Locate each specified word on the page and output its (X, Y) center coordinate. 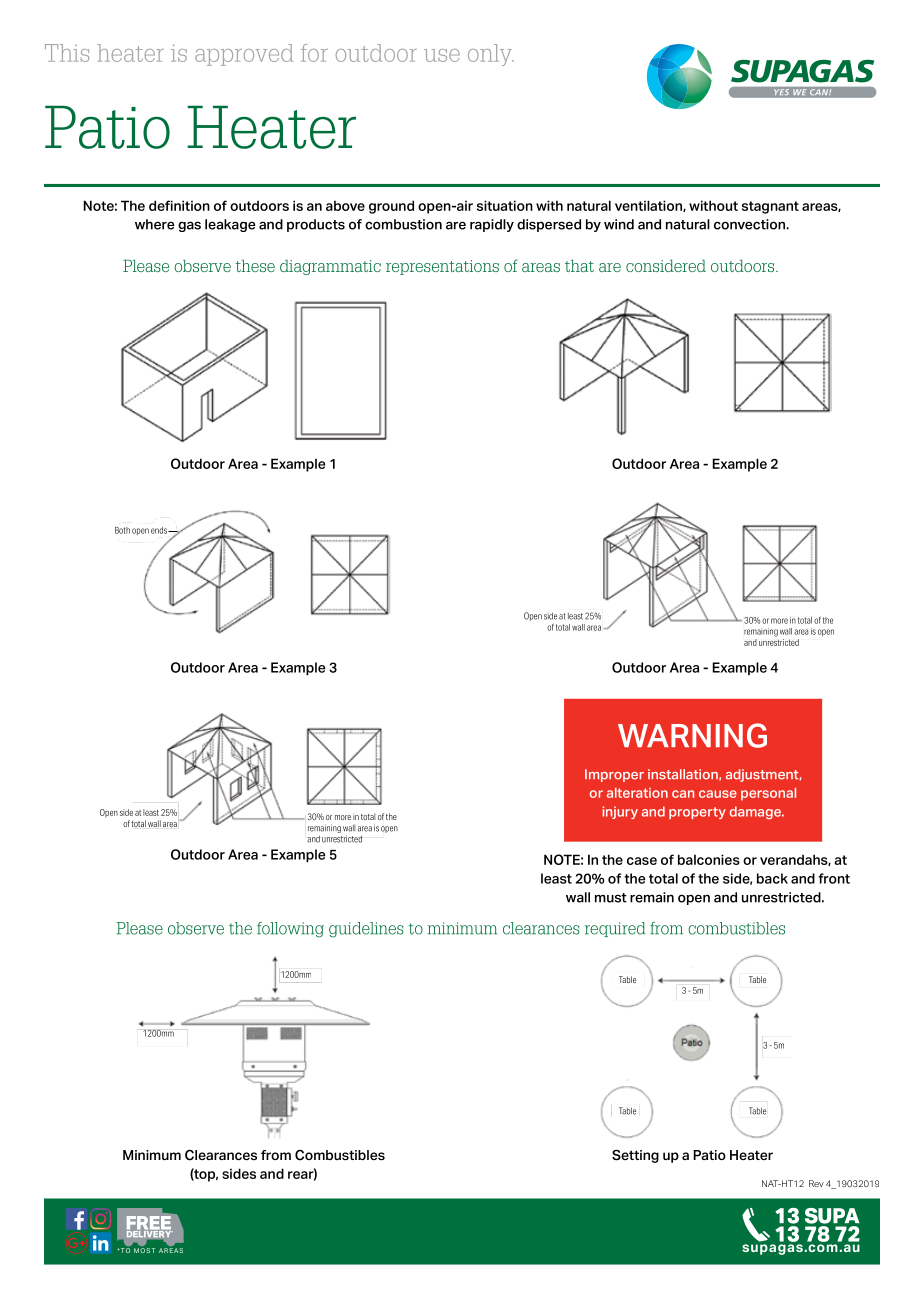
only (491, 55)
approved (244, 55)
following (290, 930)
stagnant (770, 207)
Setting (635, 1156)
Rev (816, 1183)
